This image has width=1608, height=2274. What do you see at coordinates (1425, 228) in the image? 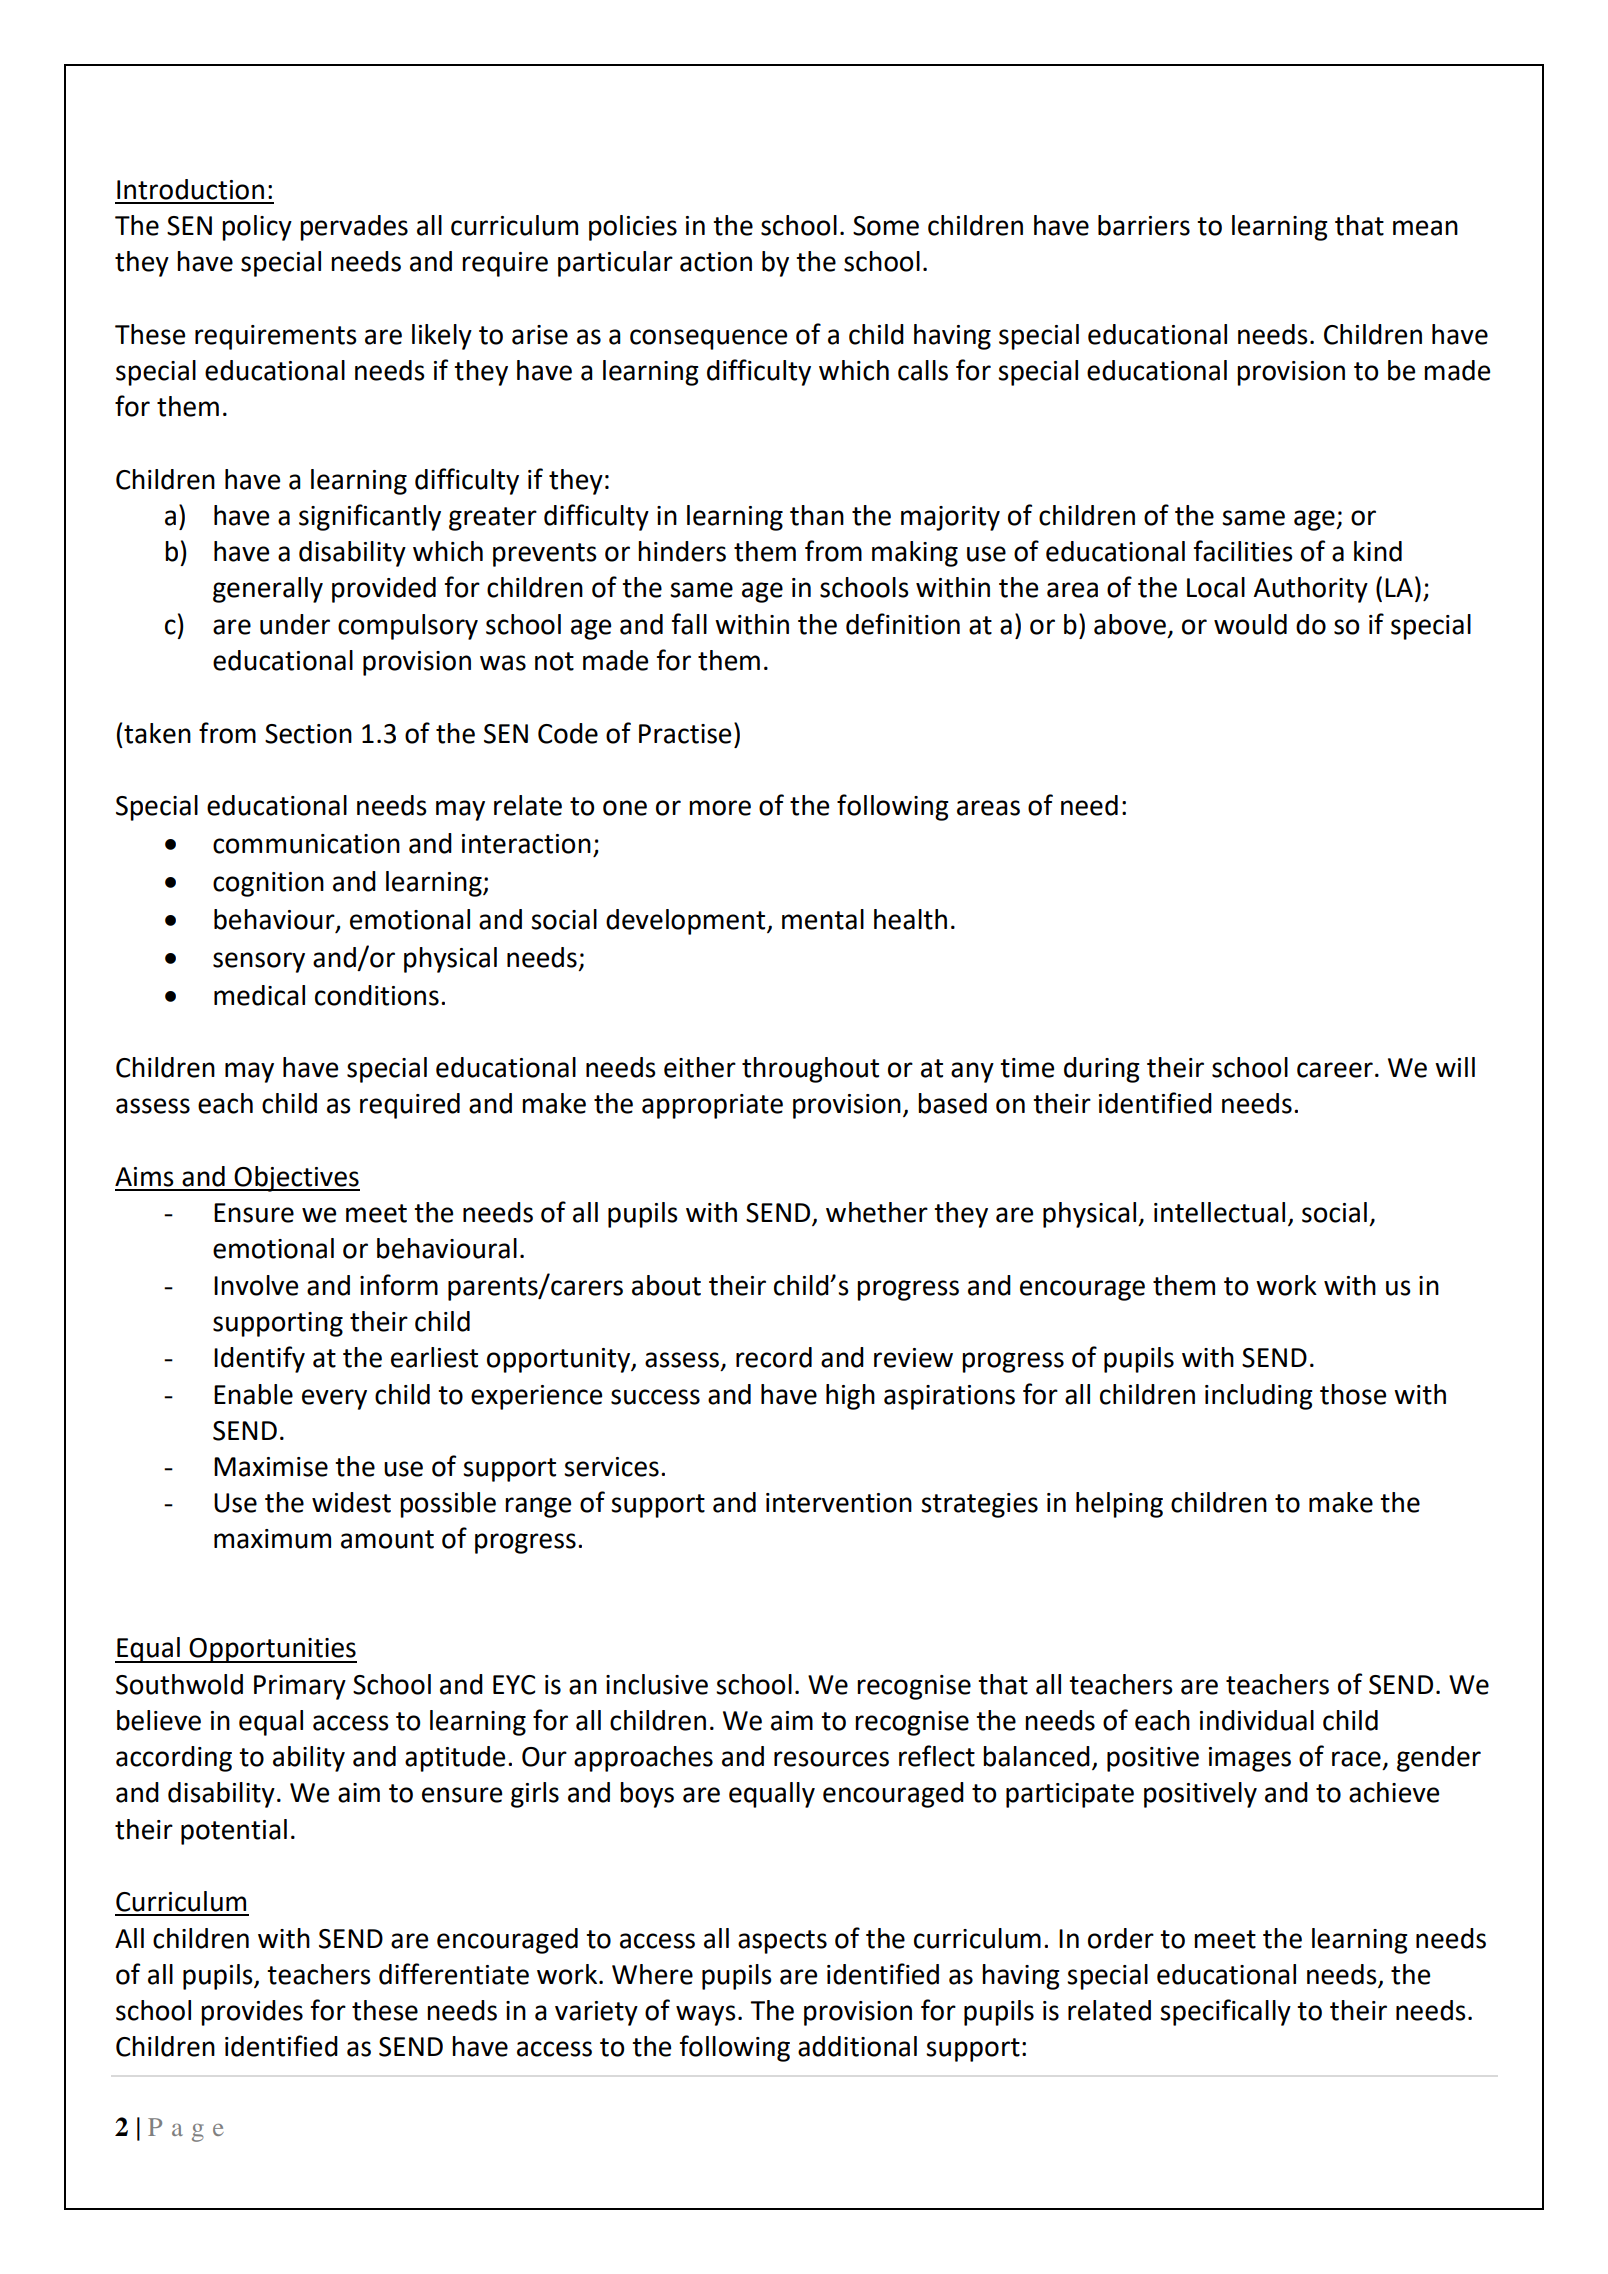
I see `mean` at bounding box center [1425, 228].
